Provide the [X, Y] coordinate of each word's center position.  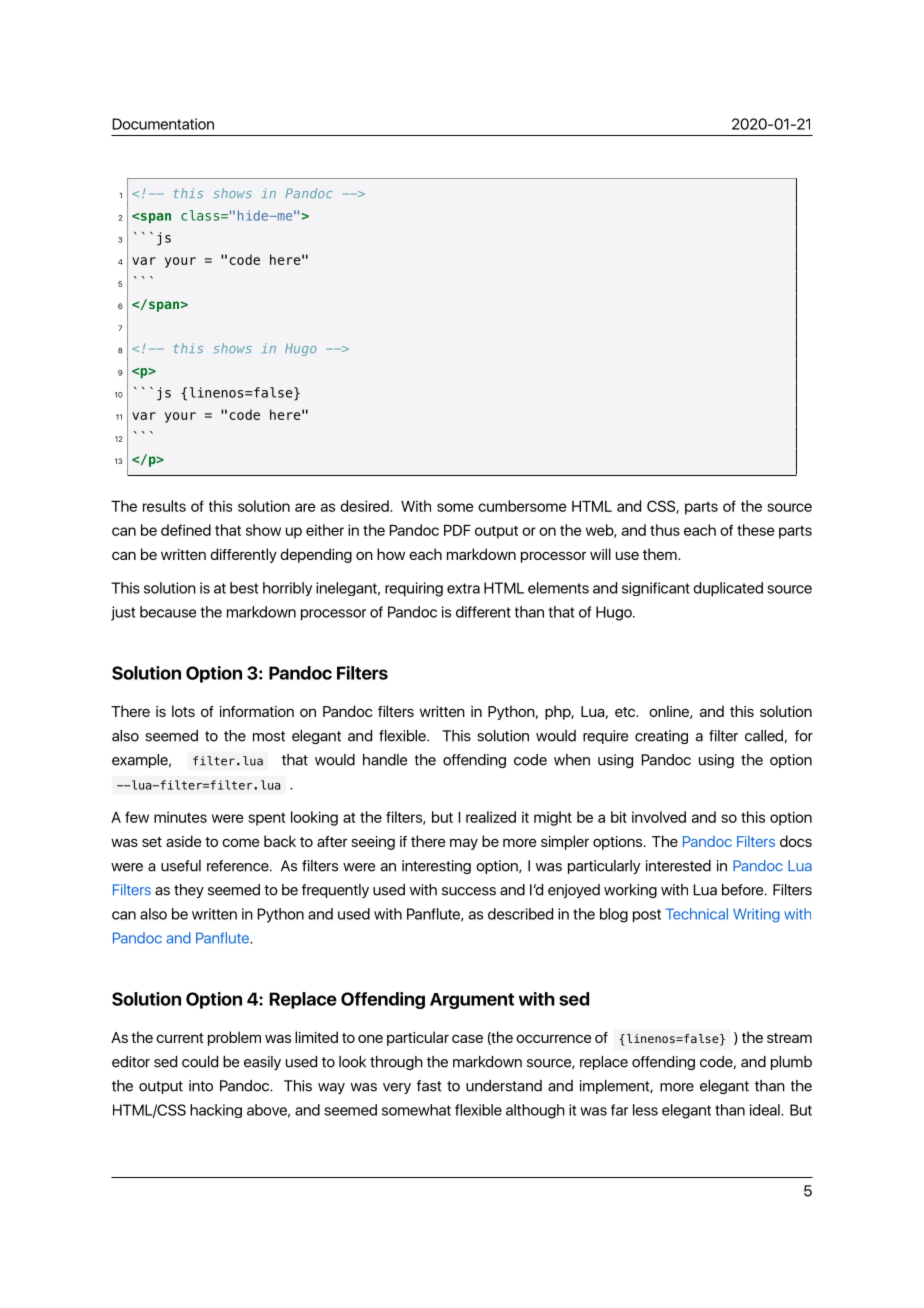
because [168, 612]
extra [463, 588]
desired [365, 506]
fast [429, 1086]
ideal [766, 1110]
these [755, 530]
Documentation [163, 124]
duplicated [728, 589]
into [201, 1086]
